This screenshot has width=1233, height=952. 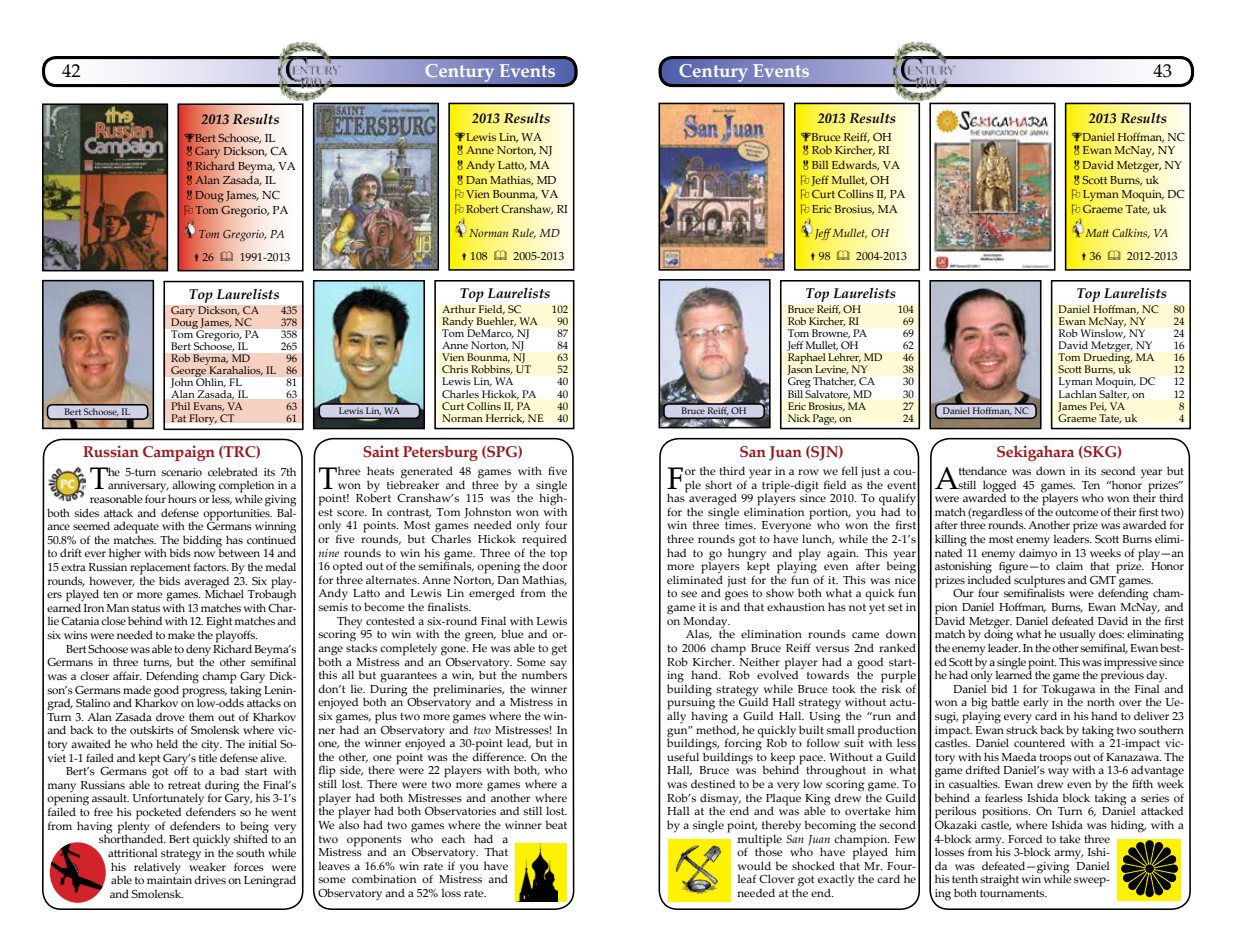 What do you see at coordinates (691, 704) in the screenshot?
I see `pursuing` at bounding box center [691, 704].
